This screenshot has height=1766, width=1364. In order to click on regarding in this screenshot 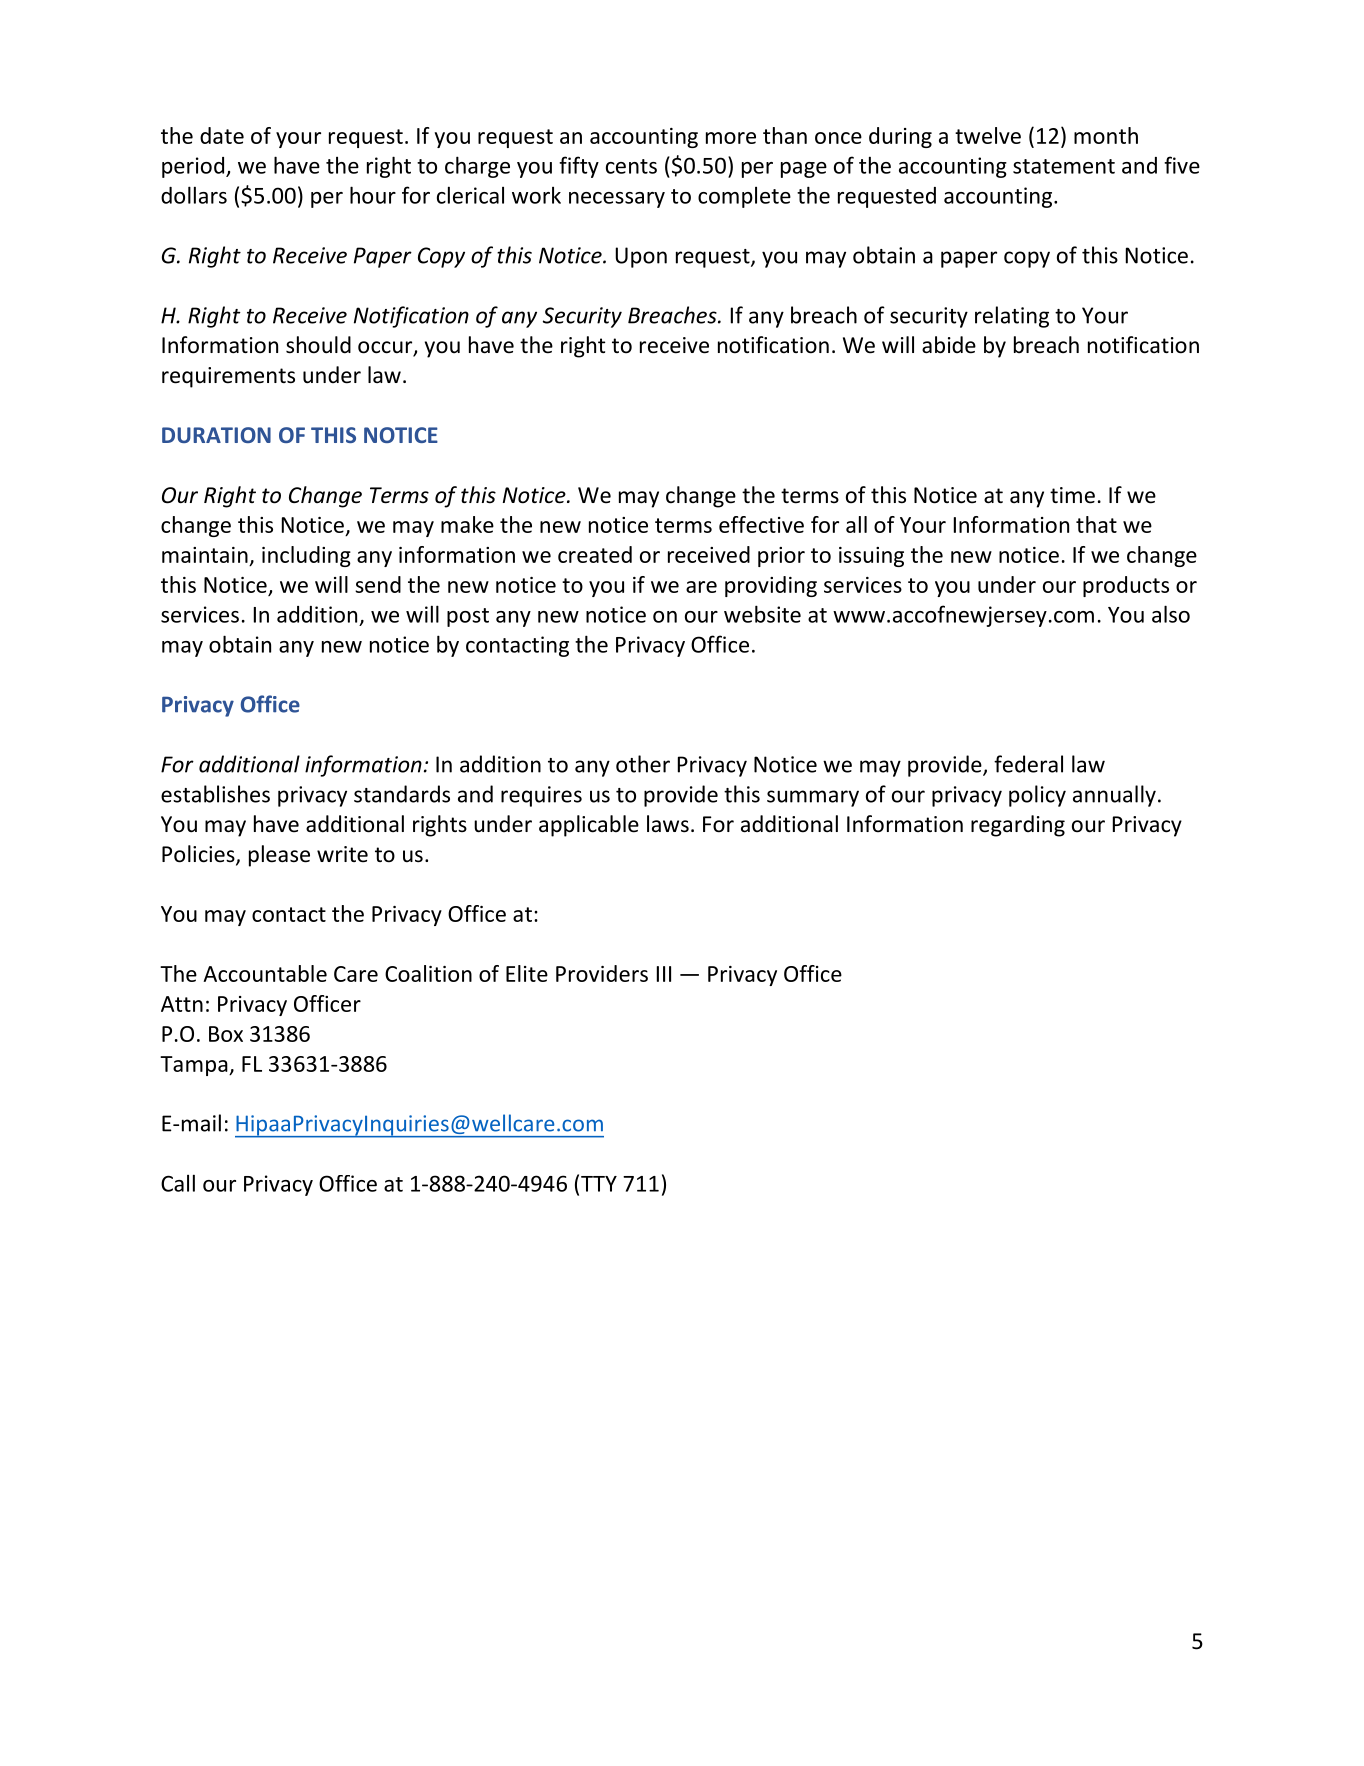, I will do `click(1018, 826)`.
